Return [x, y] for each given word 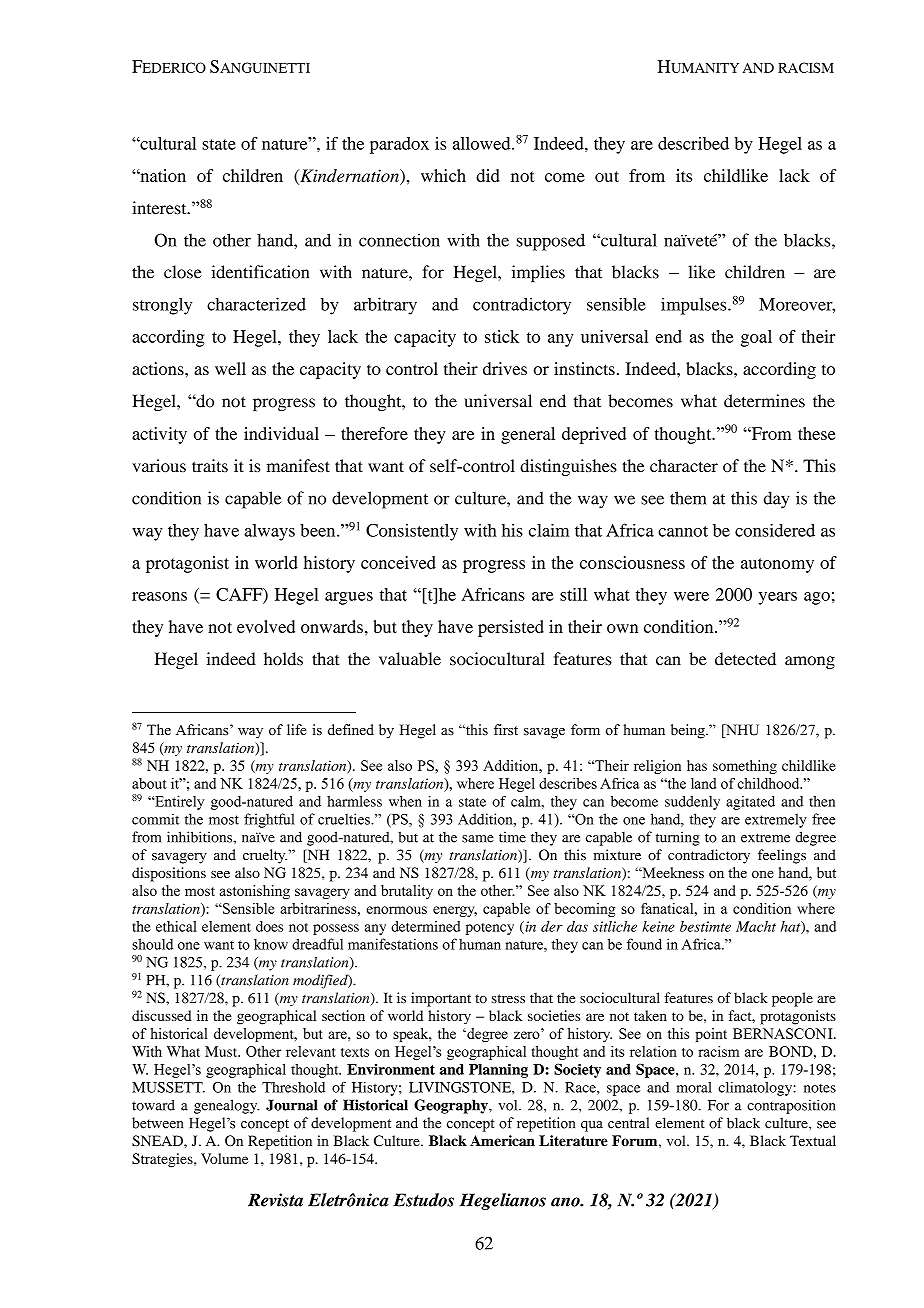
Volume [224, 1158]
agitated [750, 803]
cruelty [265, 856]
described [693, 143]
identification [260, 272]
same [478, 839]
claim [549, 530]
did [488, 175]
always [269, 532]
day [777, 500]
